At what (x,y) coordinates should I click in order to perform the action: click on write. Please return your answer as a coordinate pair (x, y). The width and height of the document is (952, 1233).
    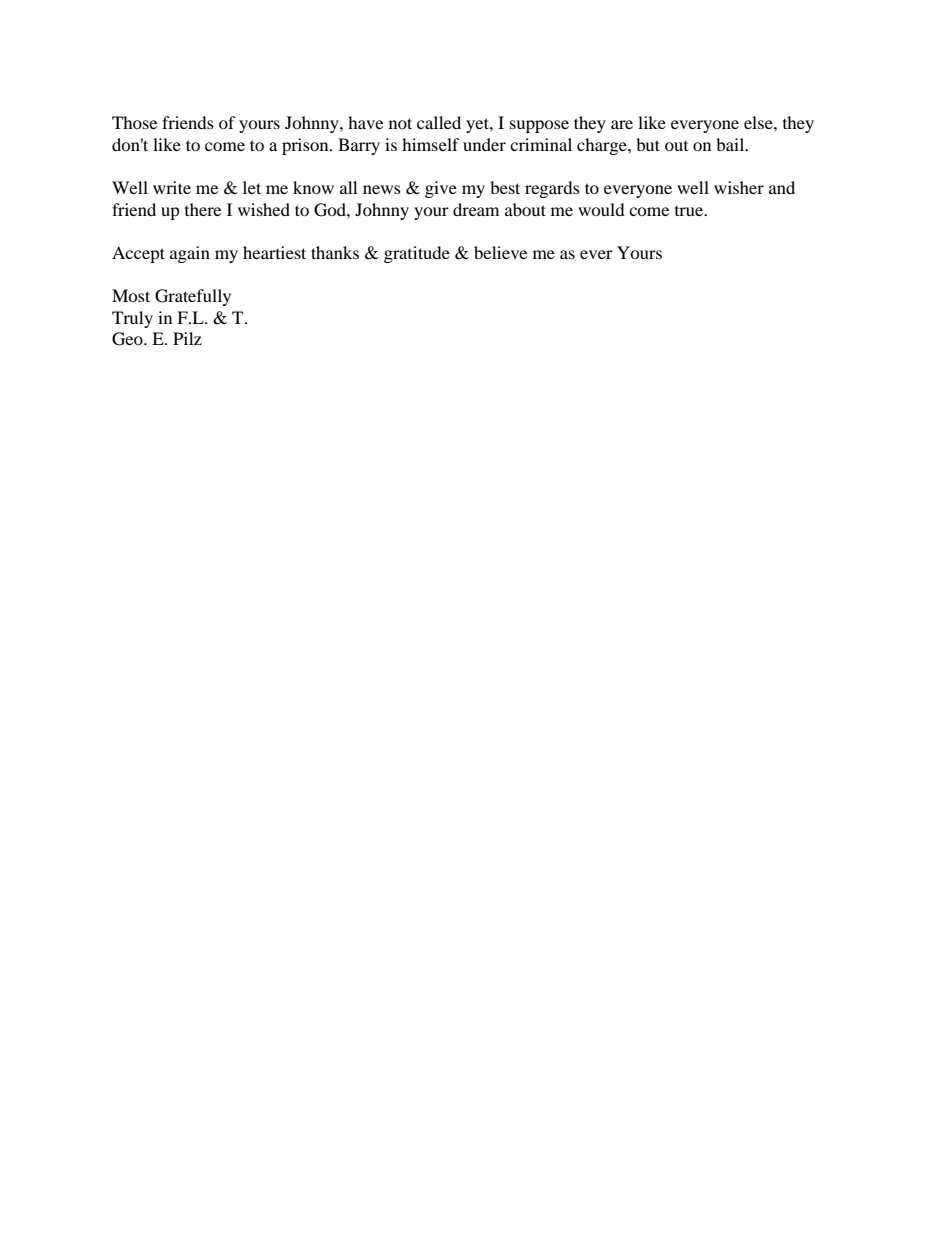
    Looking at the image, I should click on (172, 187).
